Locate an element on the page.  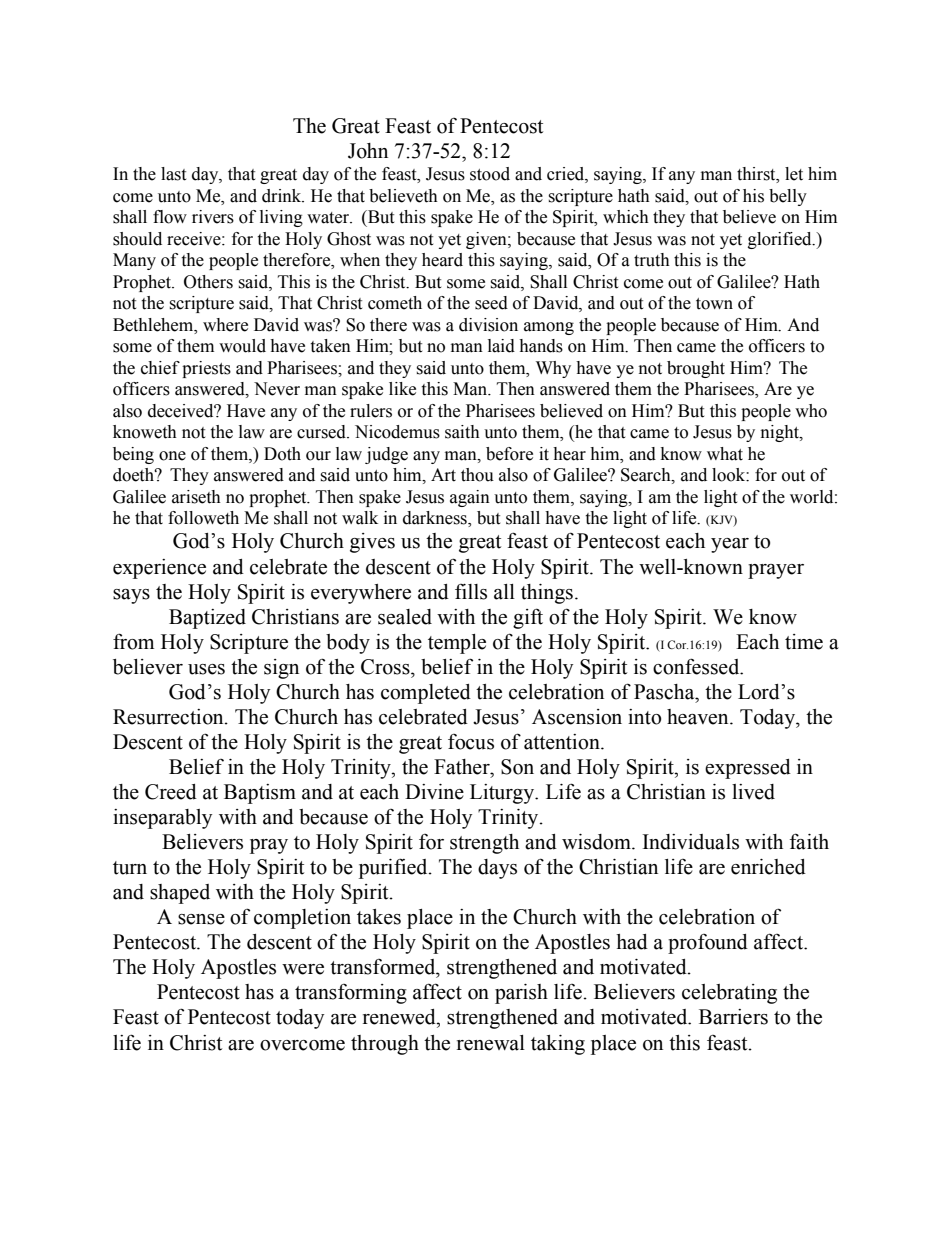
last is located at coordinates (173, 174).
